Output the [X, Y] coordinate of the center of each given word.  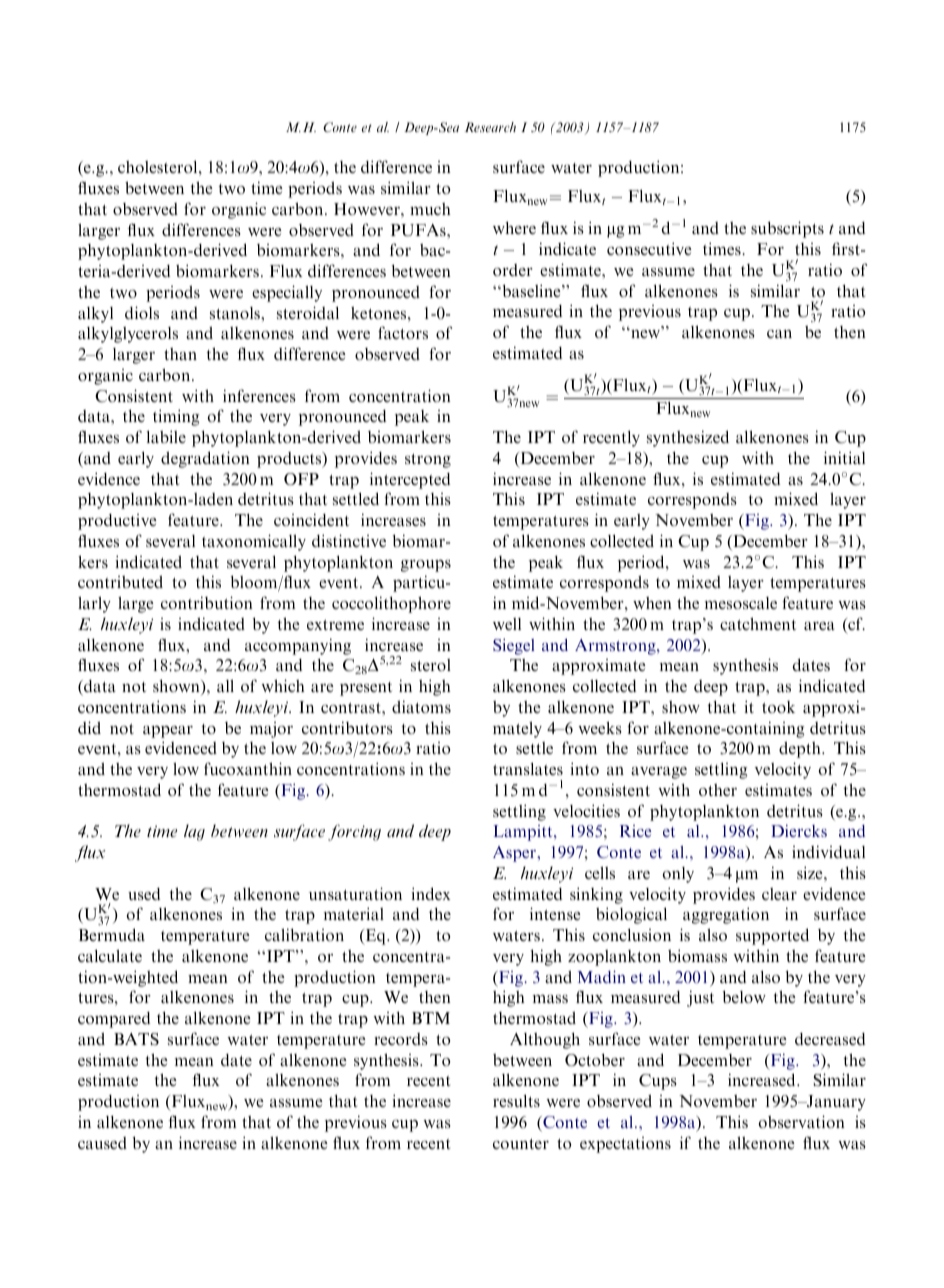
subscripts [787, 229]
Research [490, 127]
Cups [658, 1082]
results [516, 1101]
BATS [136, 1039]
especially [287, 293]
